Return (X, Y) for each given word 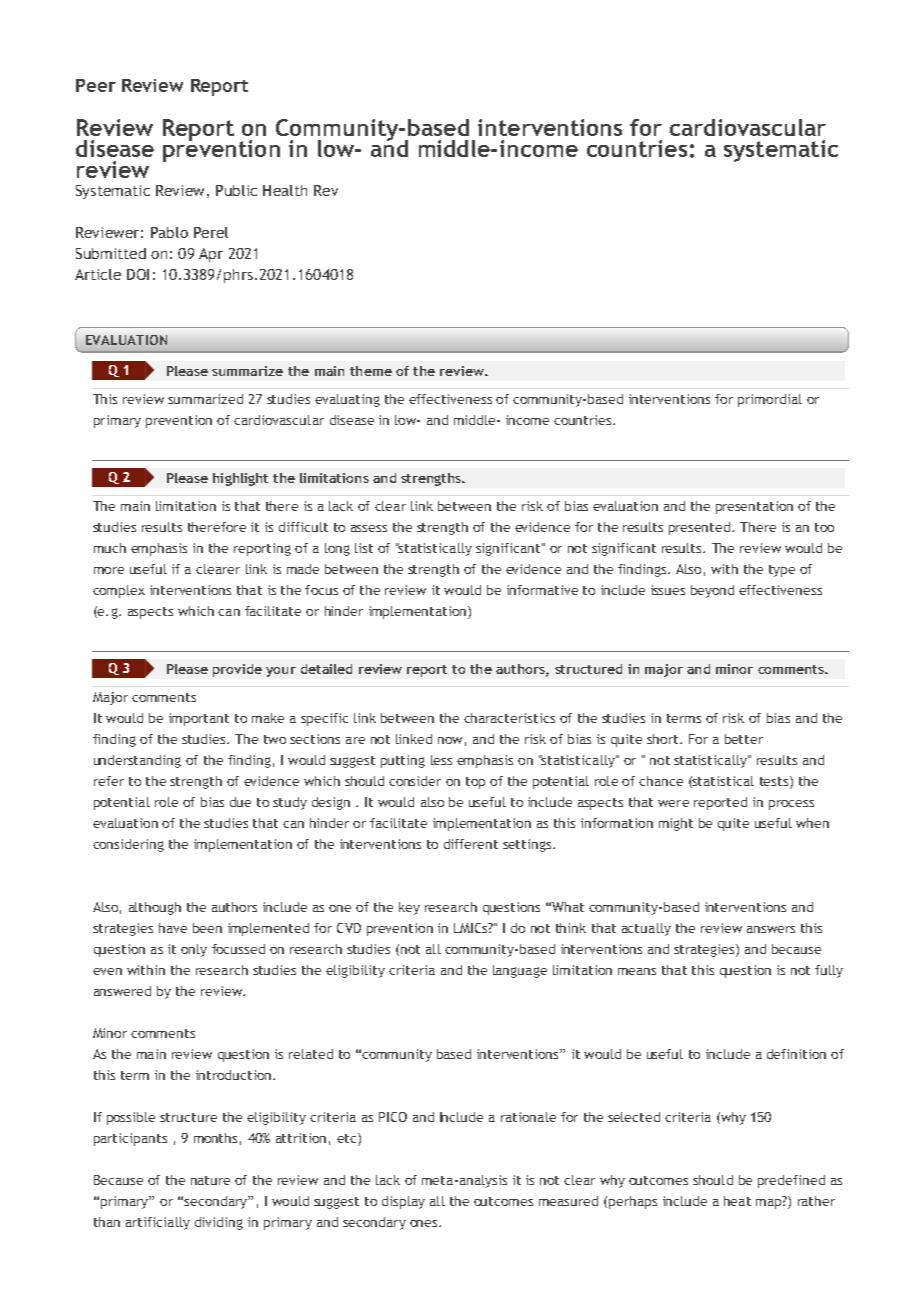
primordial (770, 400)
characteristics (509, 718)
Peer (96, 85)
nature (210, 1180)
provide (237, 670)
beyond (712, 591)
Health (285, 190)
